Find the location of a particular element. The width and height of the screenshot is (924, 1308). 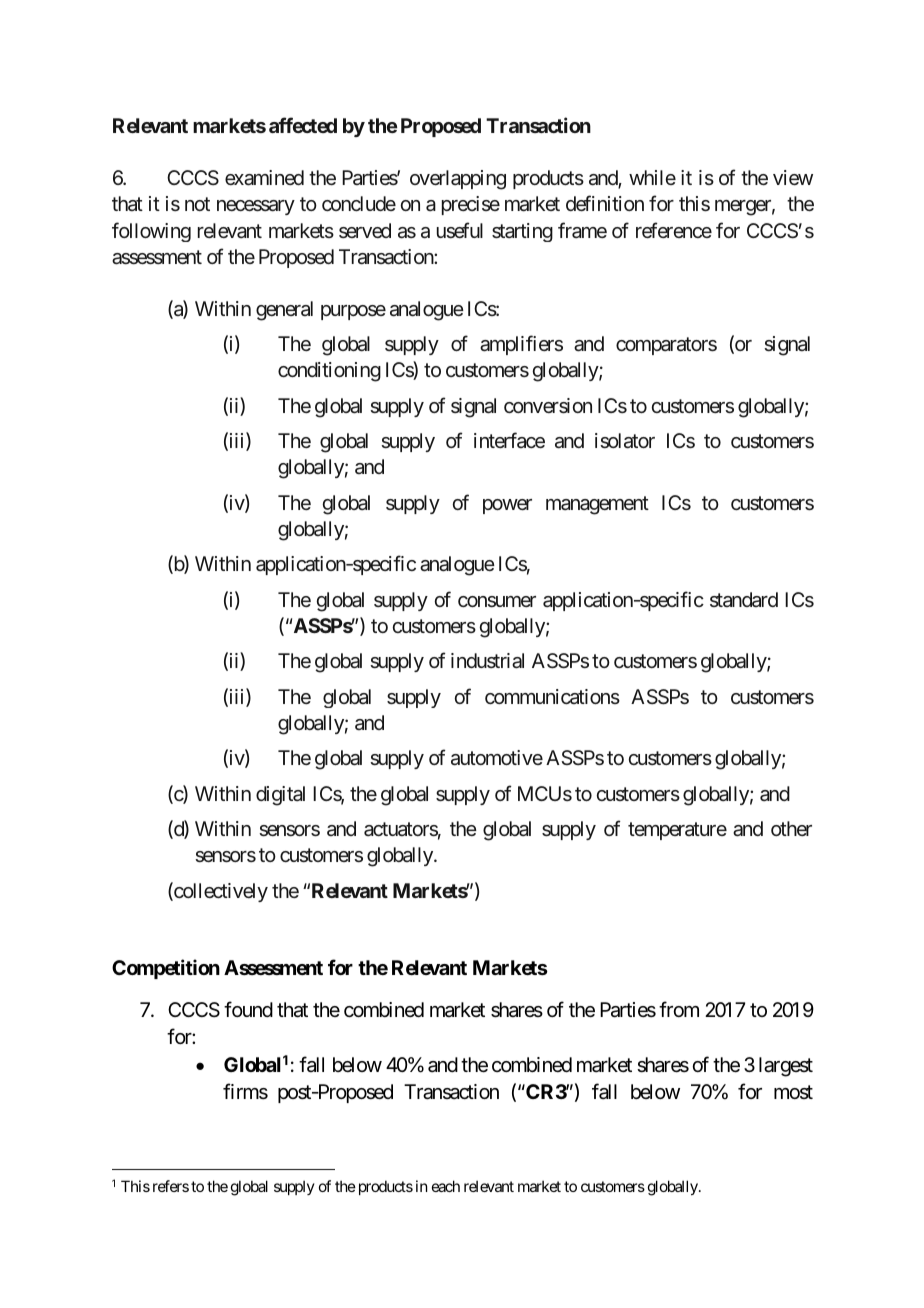

general is located at coordinates (284, 311).
